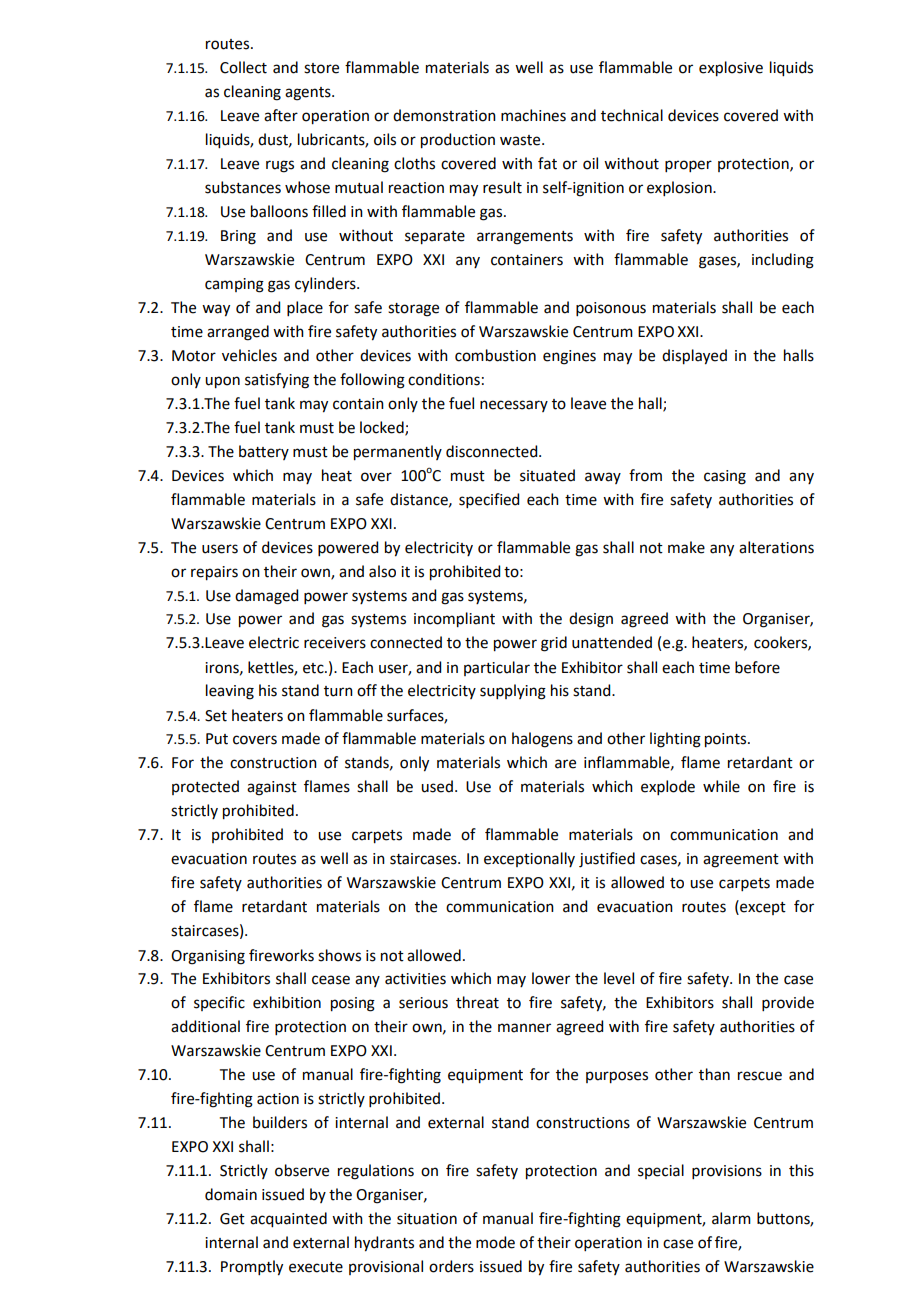 Image resolution: width=924 pixels, height=1307 pixels. Describe the element at coordinates (477, 1002) in the page. I see `threat` at that location.
